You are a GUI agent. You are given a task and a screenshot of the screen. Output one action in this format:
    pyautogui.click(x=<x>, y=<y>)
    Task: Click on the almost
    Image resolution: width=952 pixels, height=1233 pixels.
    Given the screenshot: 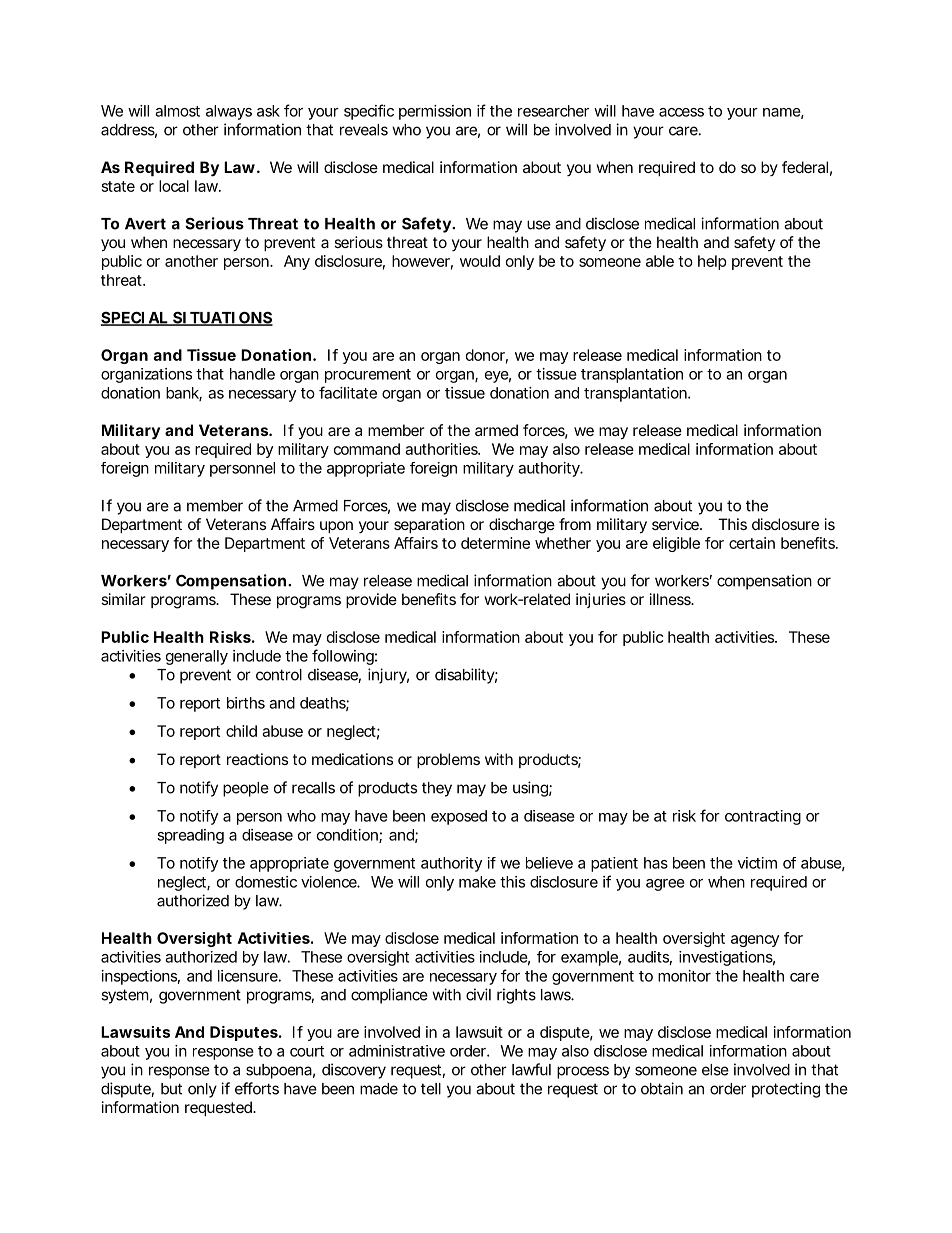 What is the action you would take?
    pyautogui.click(x=177, y=111)
